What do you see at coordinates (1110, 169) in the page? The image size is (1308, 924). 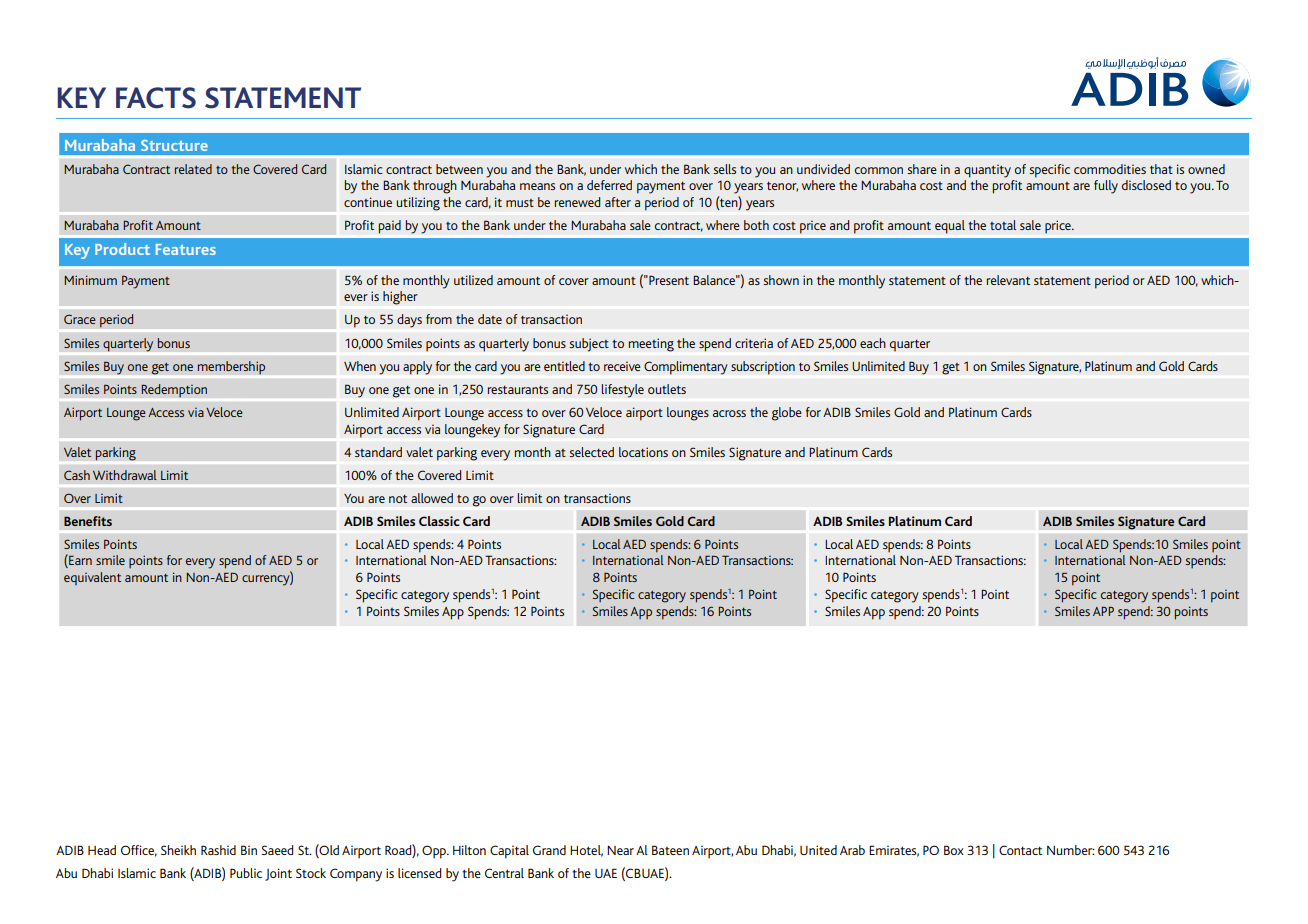 I see `commodities` at bounding box center [1110, 169].
